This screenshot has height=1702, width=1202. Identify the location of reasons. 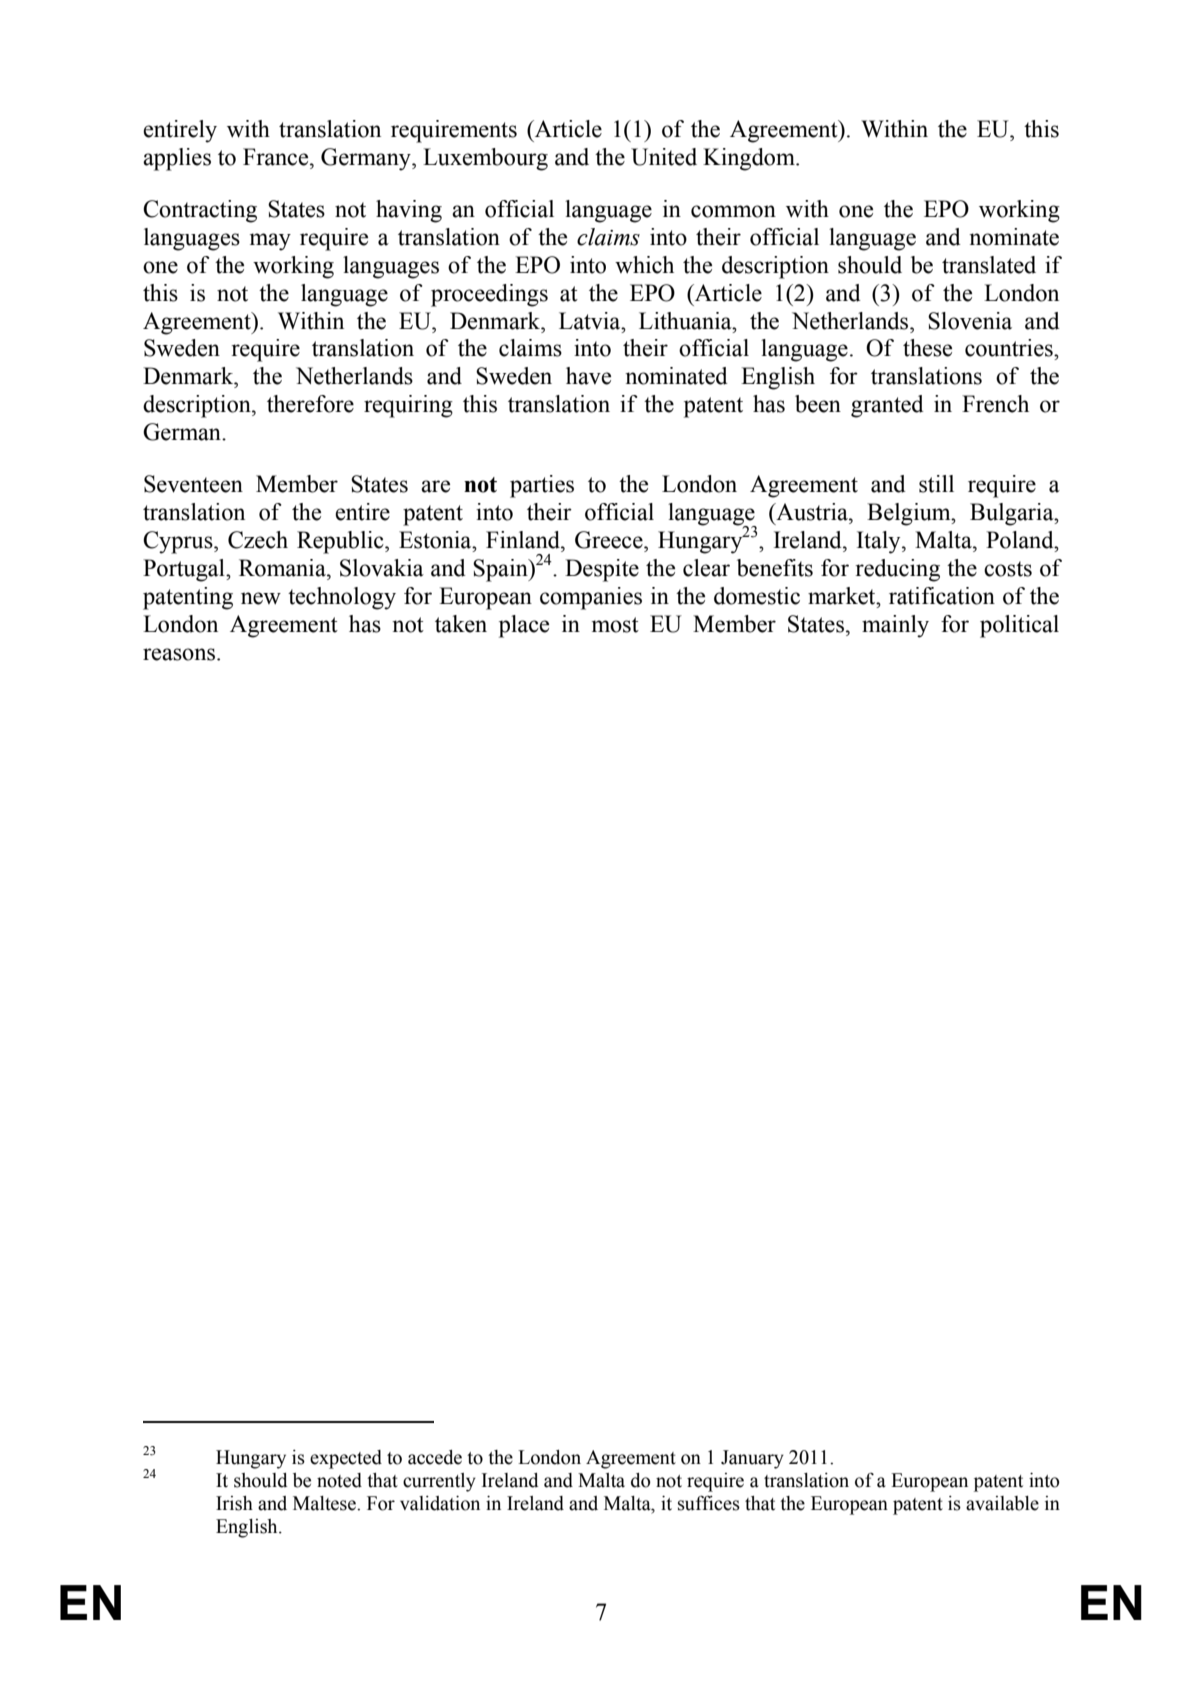
(180, 654).
